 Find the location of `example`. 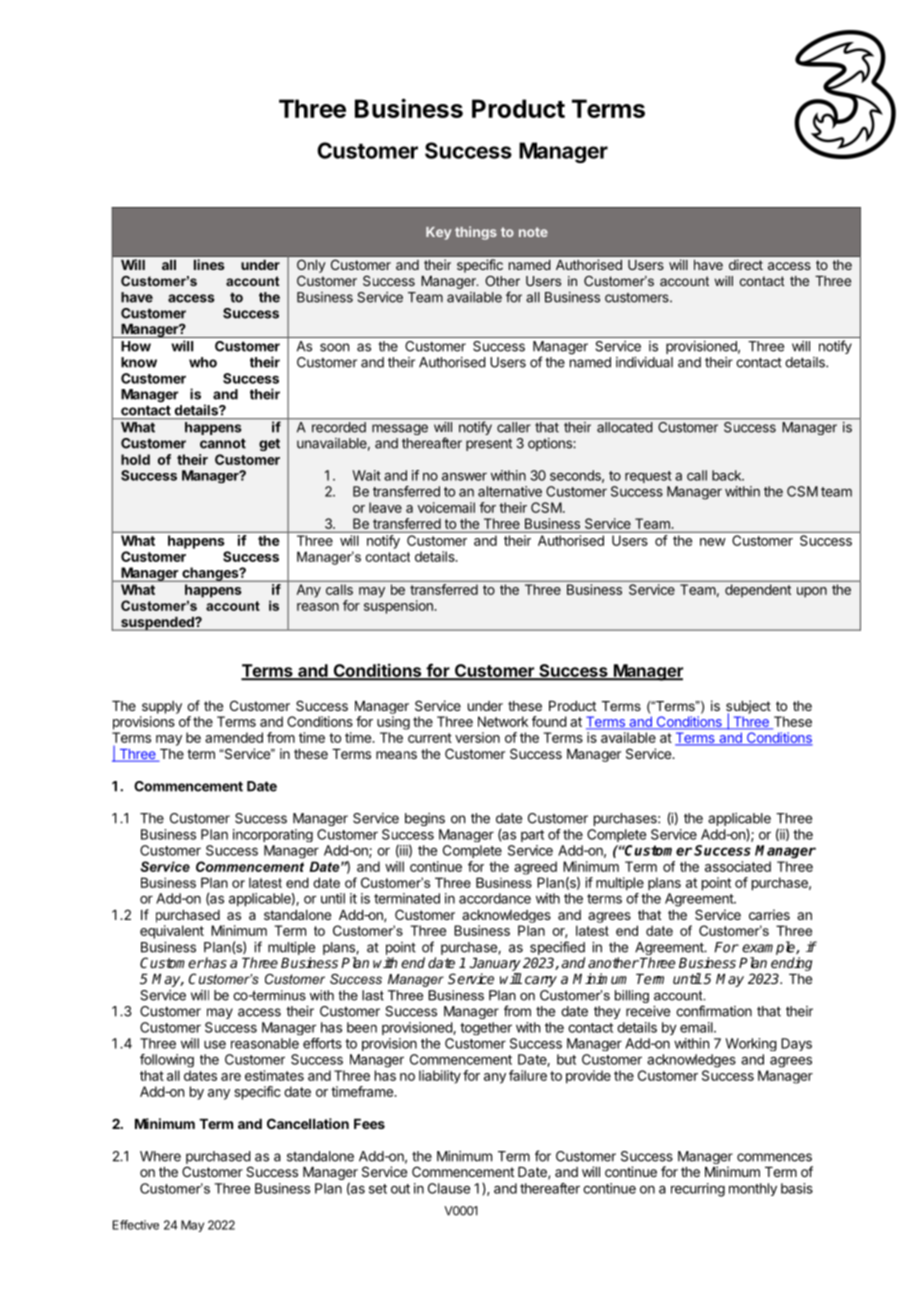

example is located at coordinates (769, 948).
